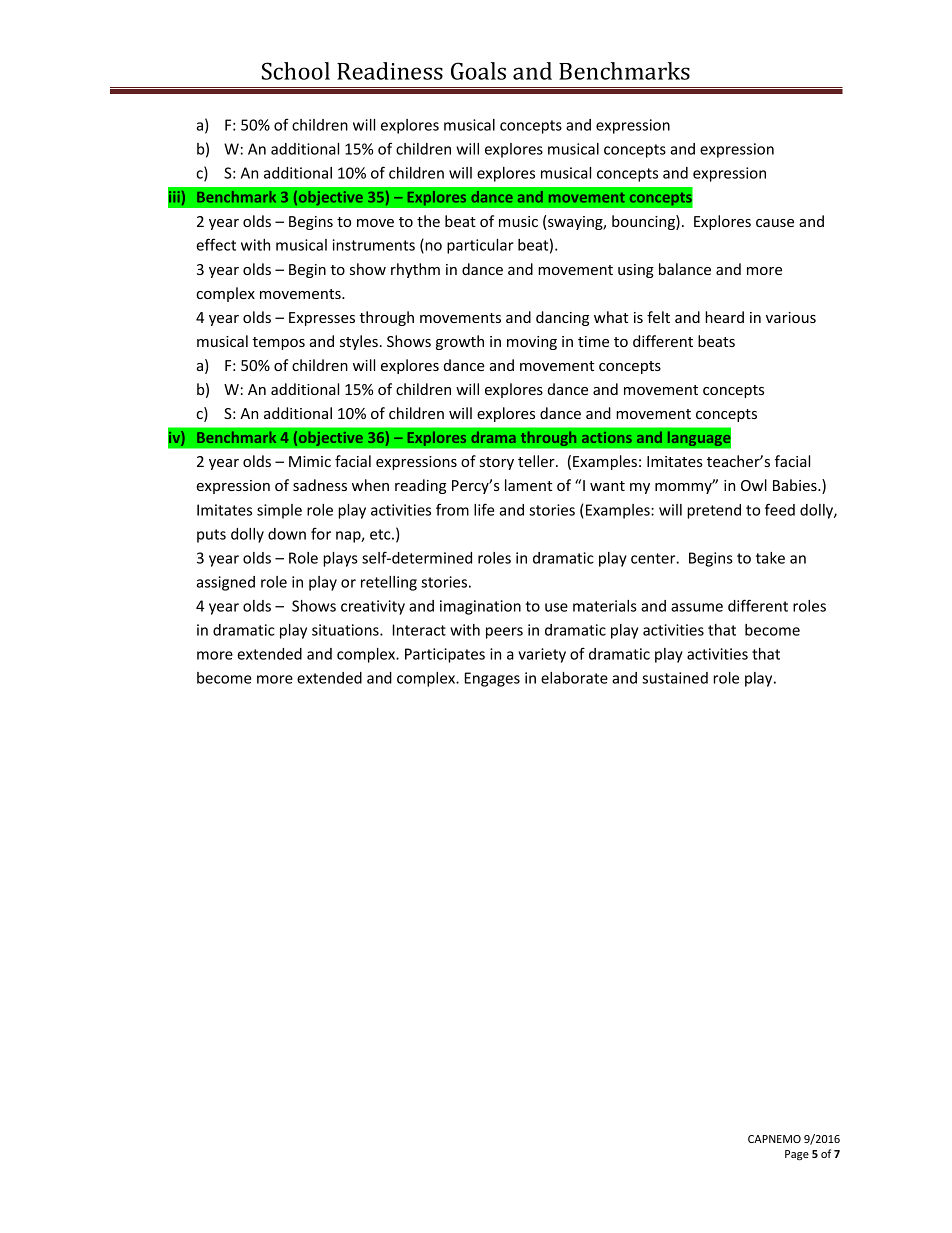 The width and height of the screenshot is (952, 1233). Describe the element at coordinates (279, 343) in the screenshot. I see `tempos` at that location.
